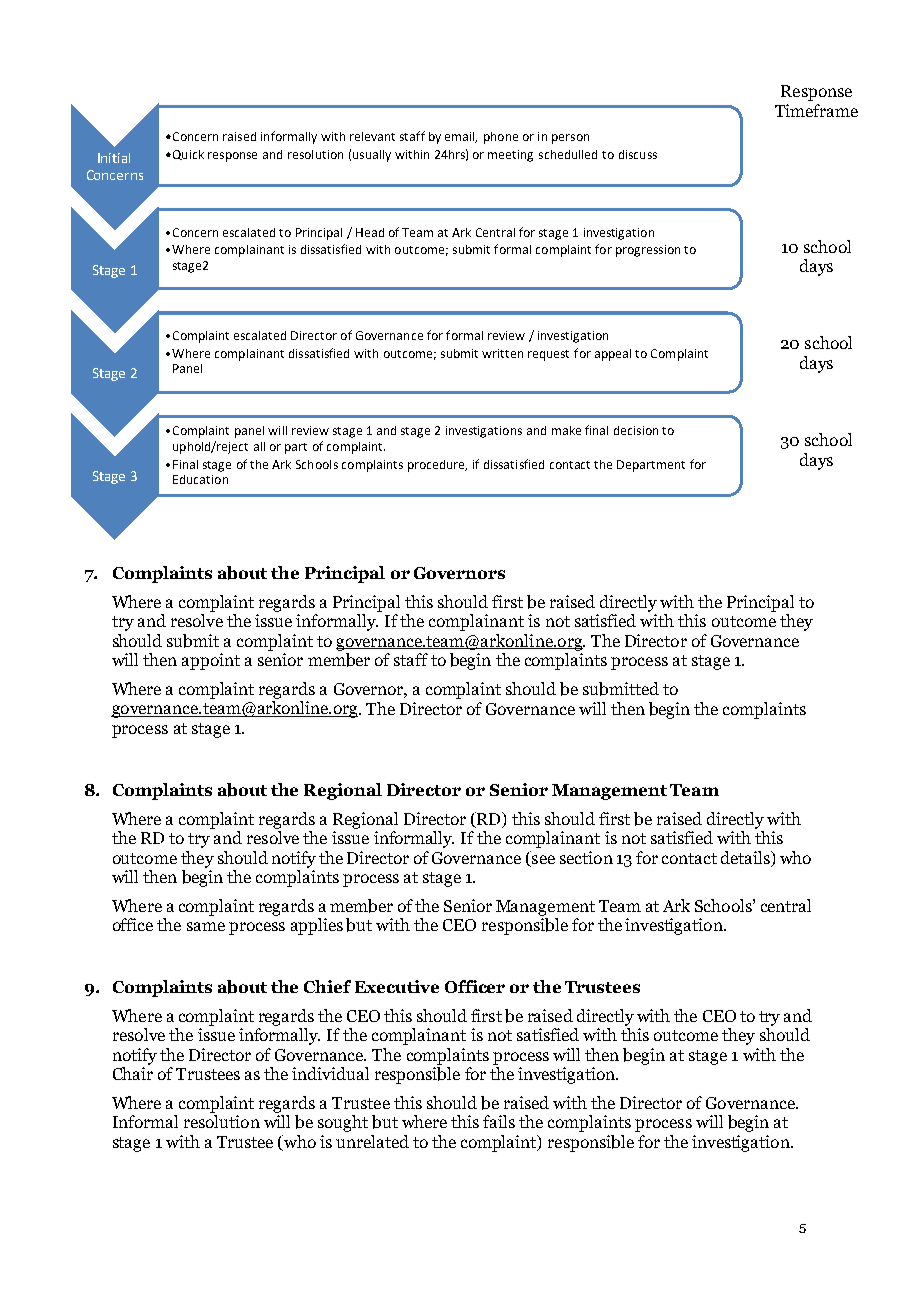  Describe the element at coordinates (187, 155) in the page. I see `Quick` at that location.
